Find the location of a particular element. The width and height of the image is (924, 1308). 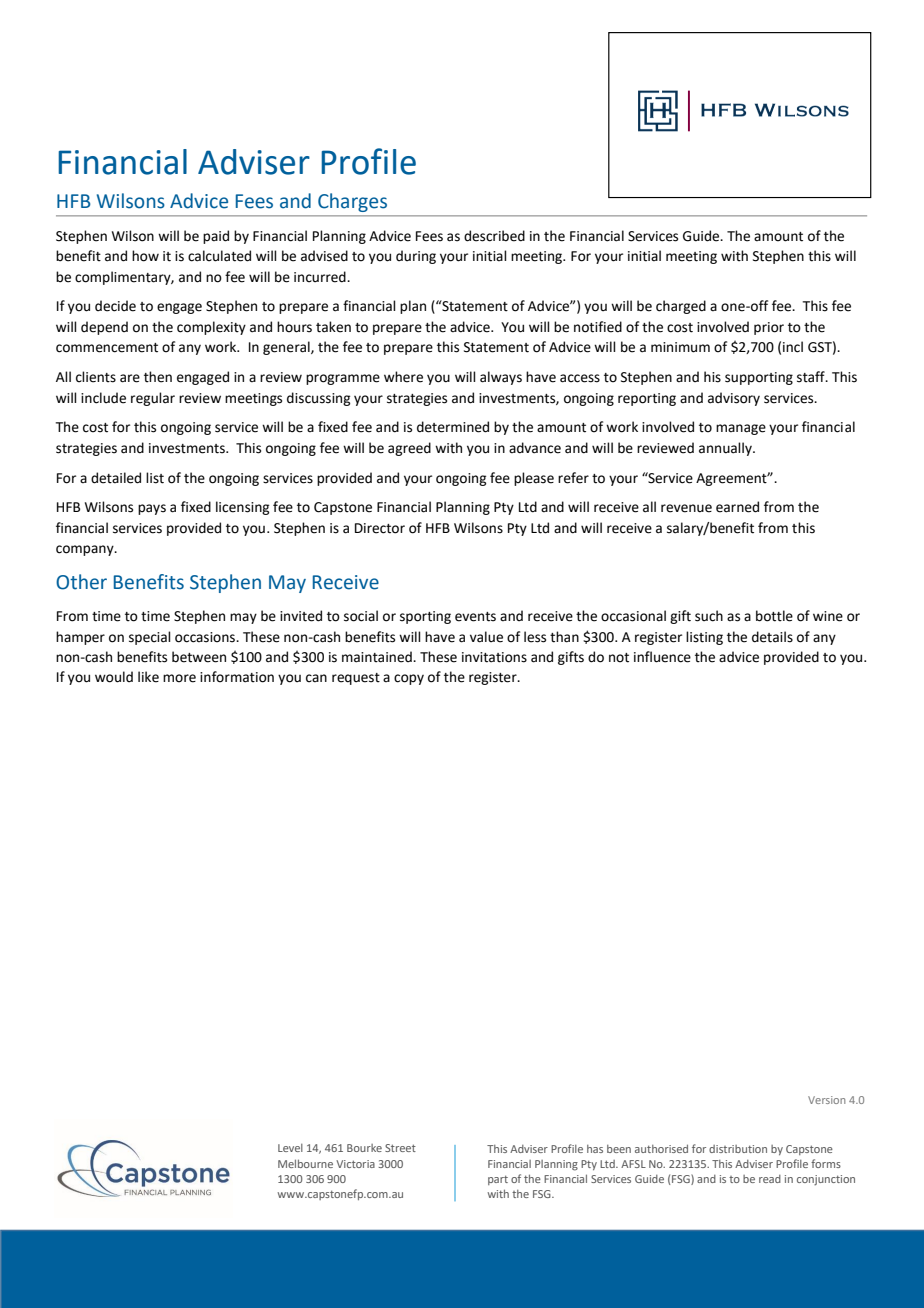

copy is located at coordinates (409, 679).
